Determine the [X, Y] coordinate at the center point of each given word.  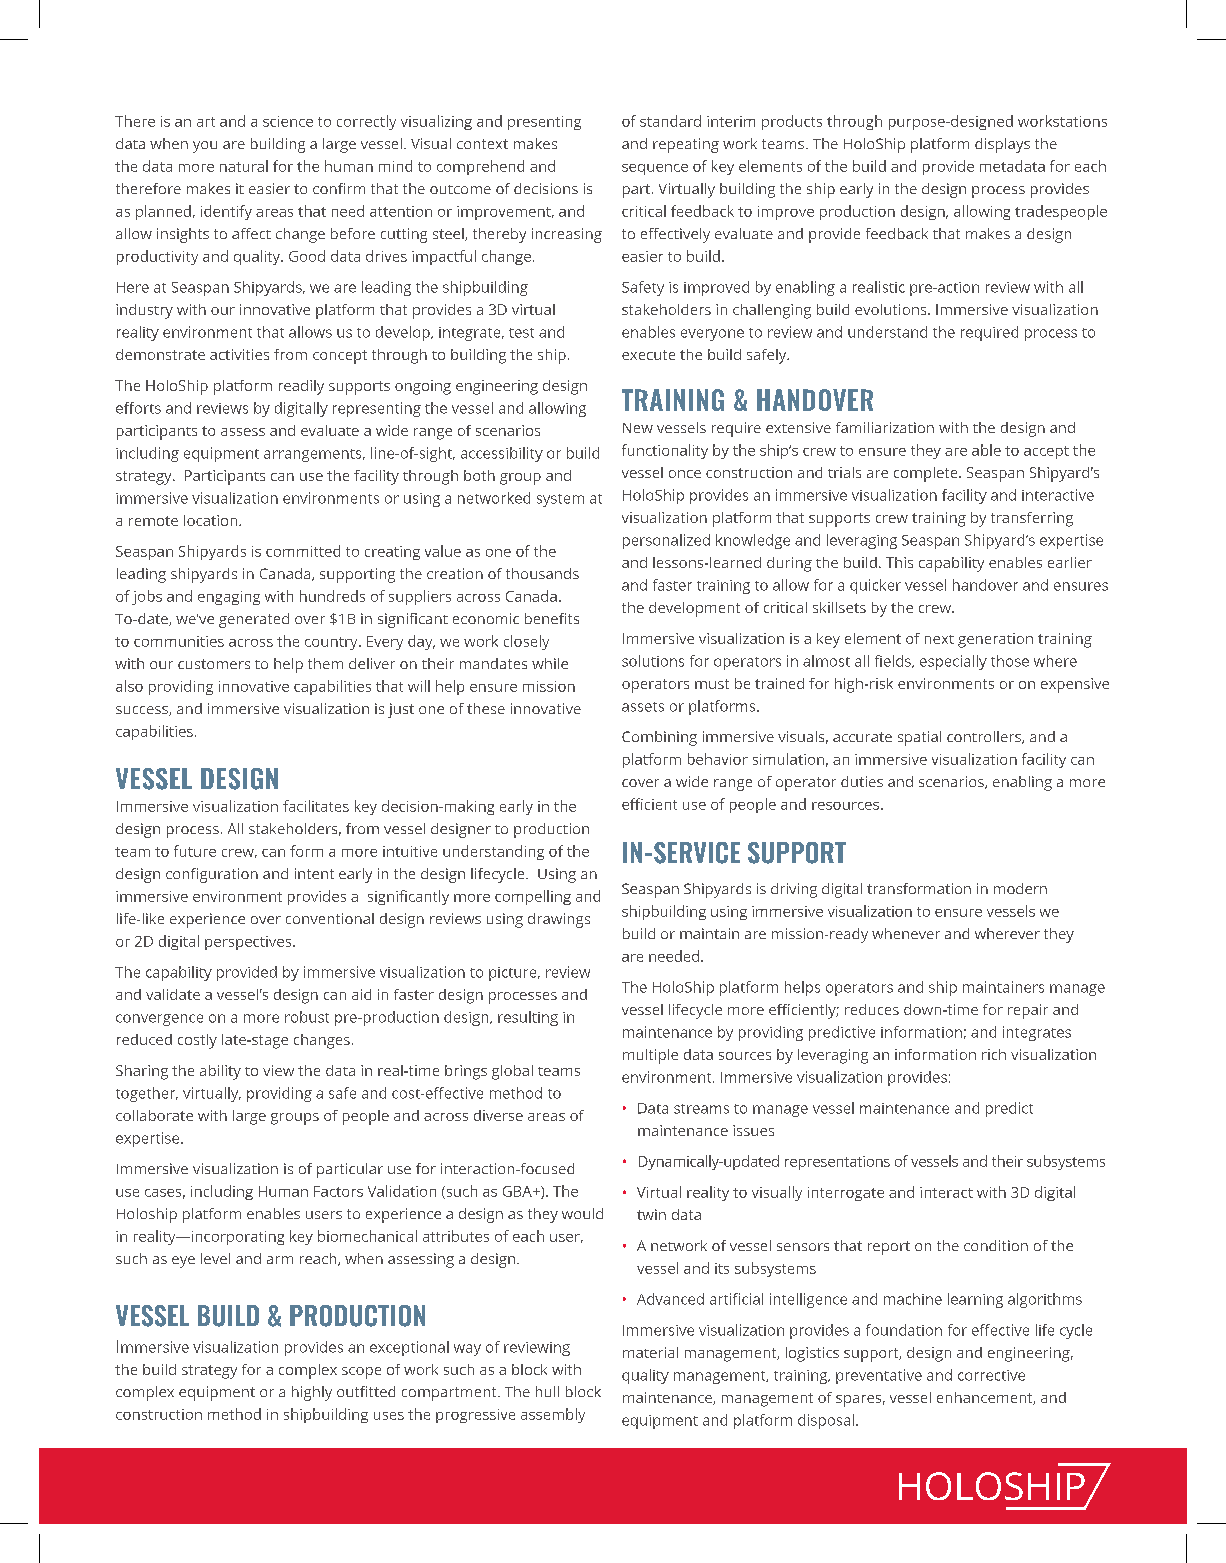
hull [547, 1391]
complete [927, 474]
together [147, 1094]
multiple [650, 1056]
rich [994, 1054]
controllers [985, 737]
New [638, 428]
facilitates [316, 806]
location [212, 520]
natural [244, 166]
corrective [991, 1375]
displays [1002, 145]
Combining [659, 738]
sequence [655, 169]
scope [361, 1373]
